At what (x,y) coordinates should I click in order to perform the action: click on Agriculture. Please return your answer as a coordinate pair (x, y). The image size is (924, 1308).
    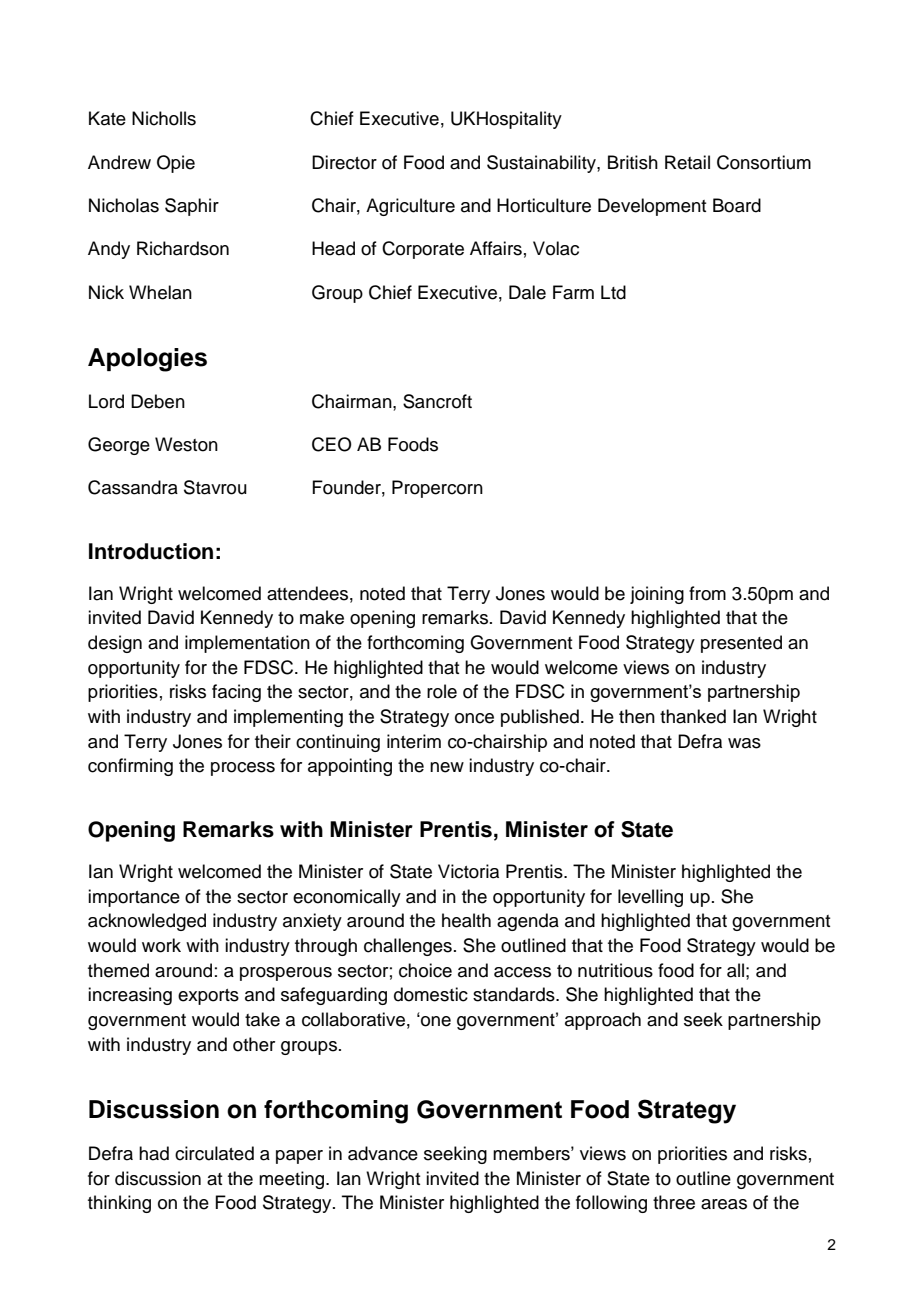
    Looking at the image, I should click on (410, 207).
